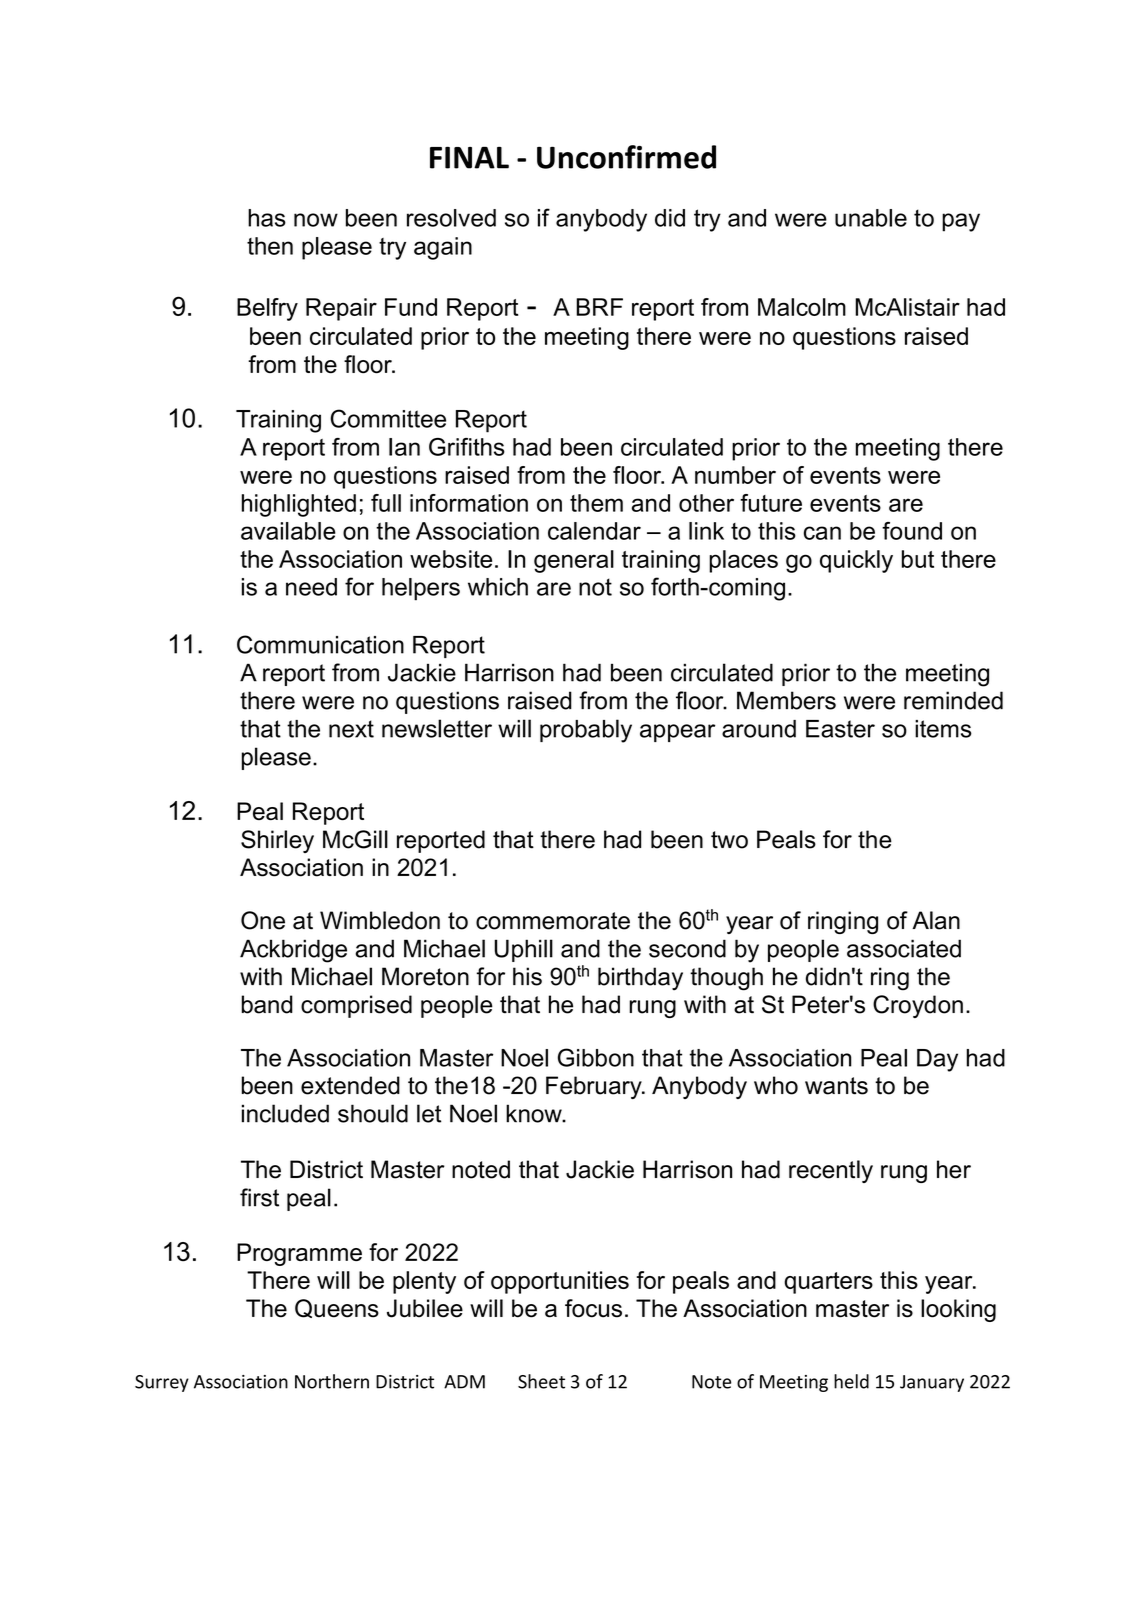 The width and height of the screenshot is (1145, 1619). I want to click on Unconfirmed, so click(626, 157).
